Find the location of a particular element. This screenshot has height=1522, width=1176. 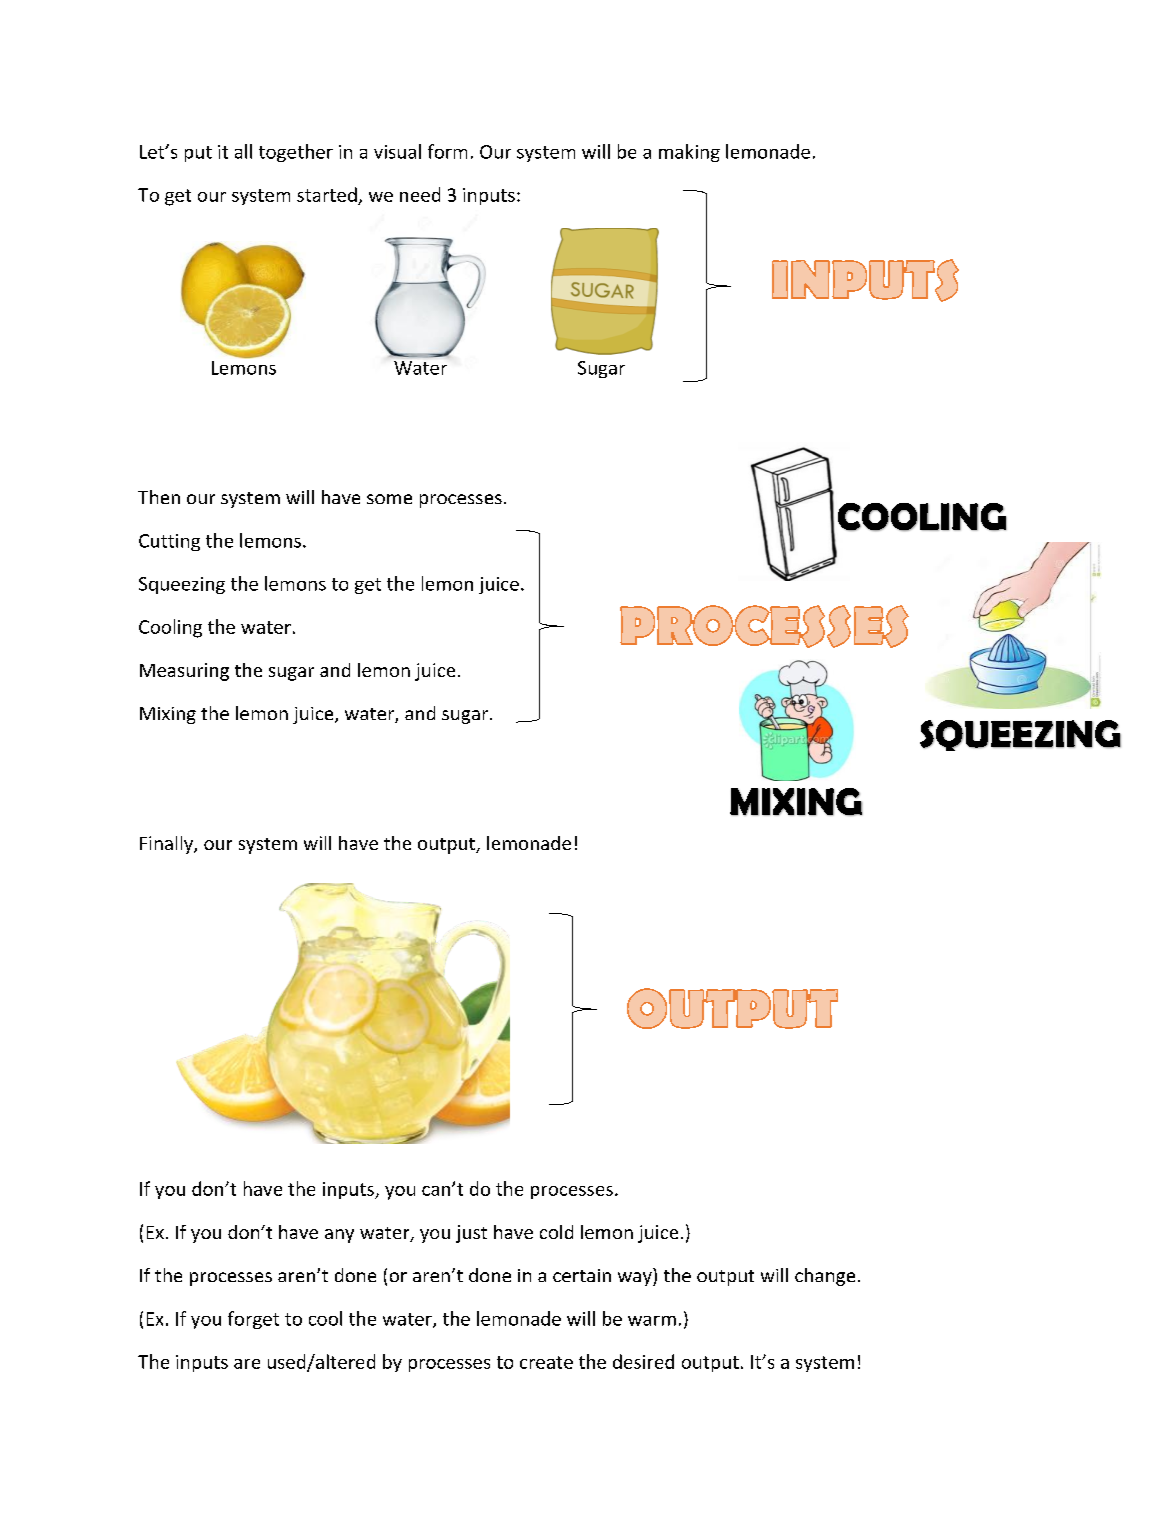

making is located at coordinates (689, 153).
